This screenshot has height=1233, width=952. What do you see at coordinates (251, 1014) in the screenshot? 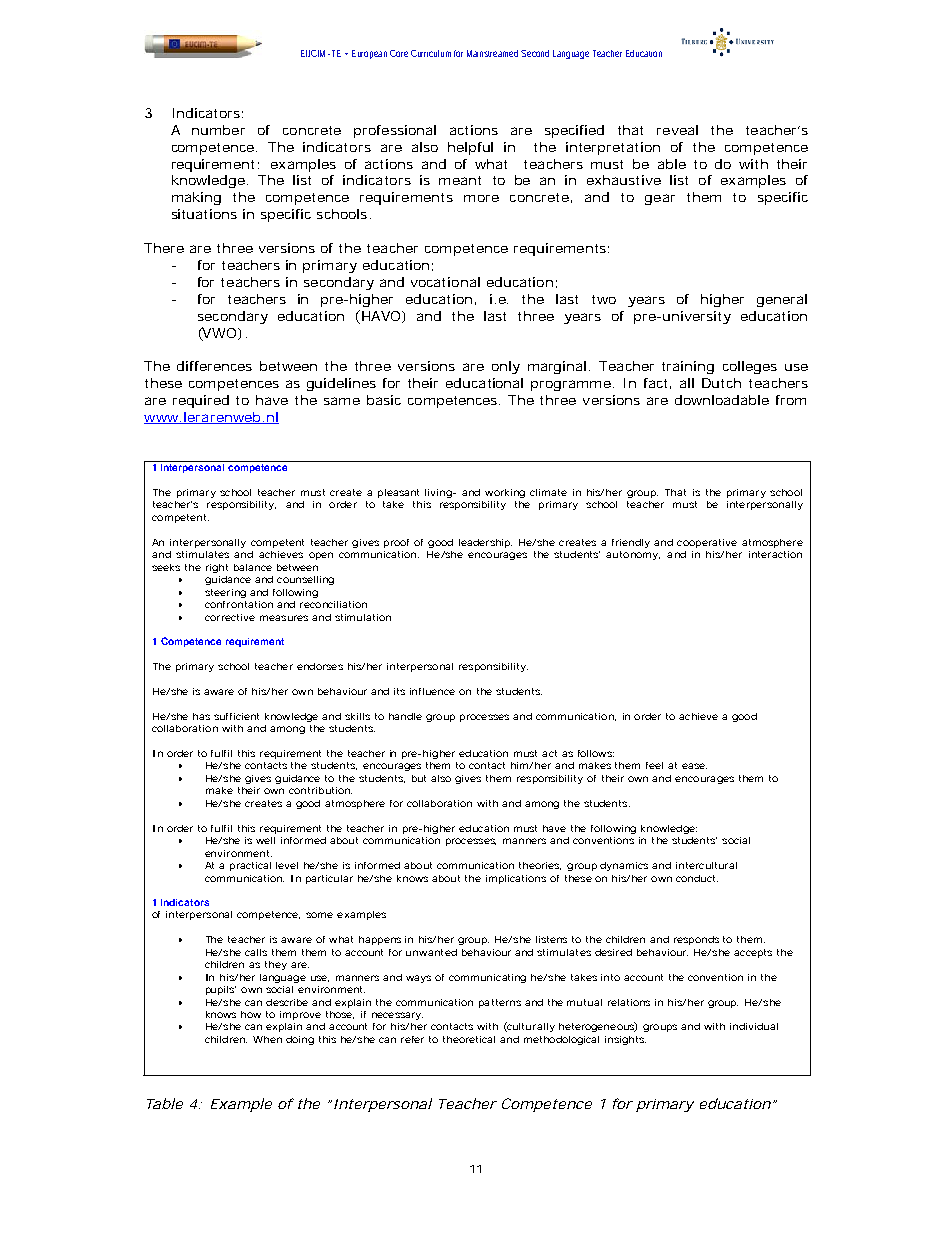
I see `how` at bounding box center [251, 1014].
